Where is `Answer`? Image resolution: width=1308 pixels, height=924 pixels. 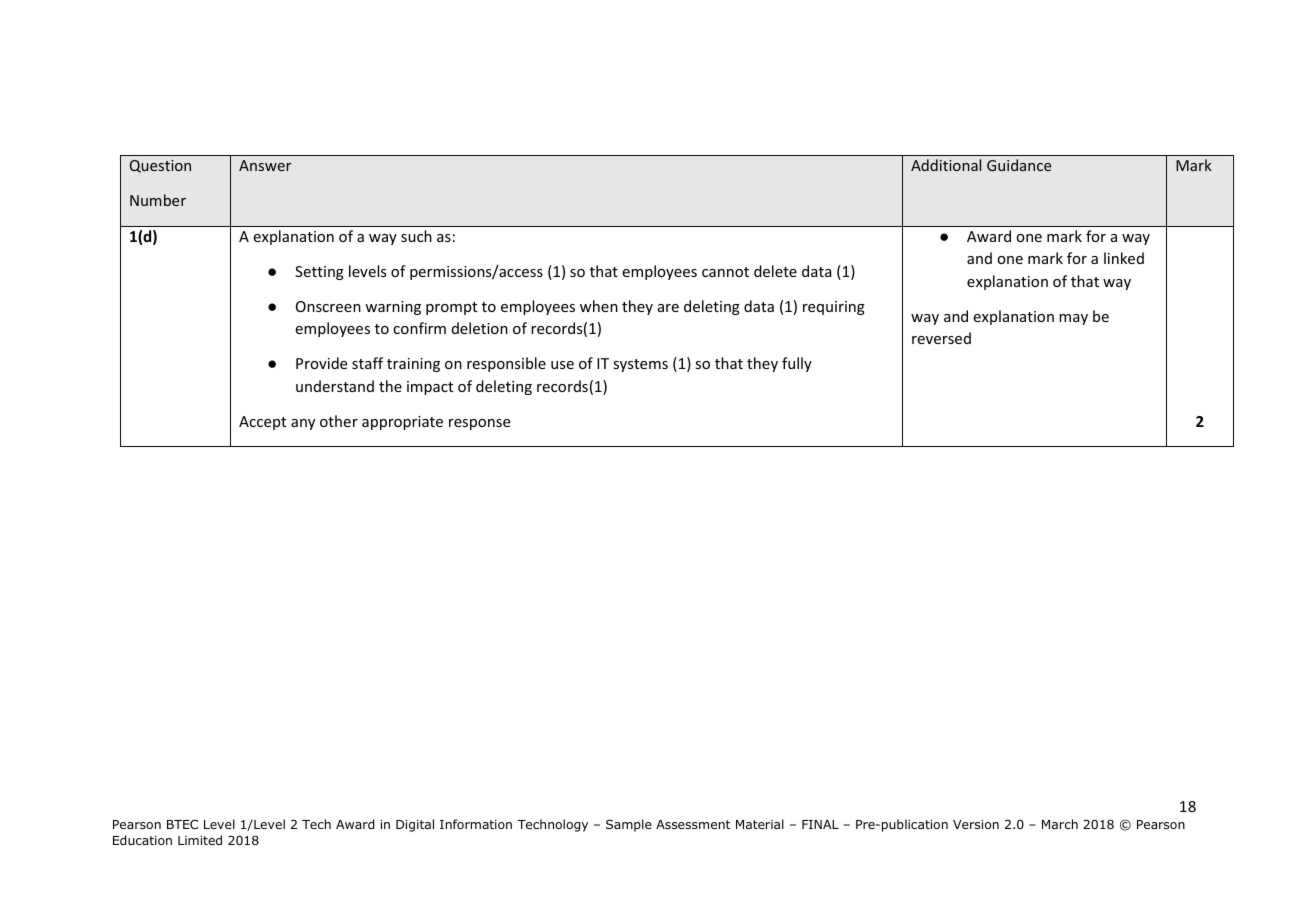 Answer is located at coordinates (265, 165).
